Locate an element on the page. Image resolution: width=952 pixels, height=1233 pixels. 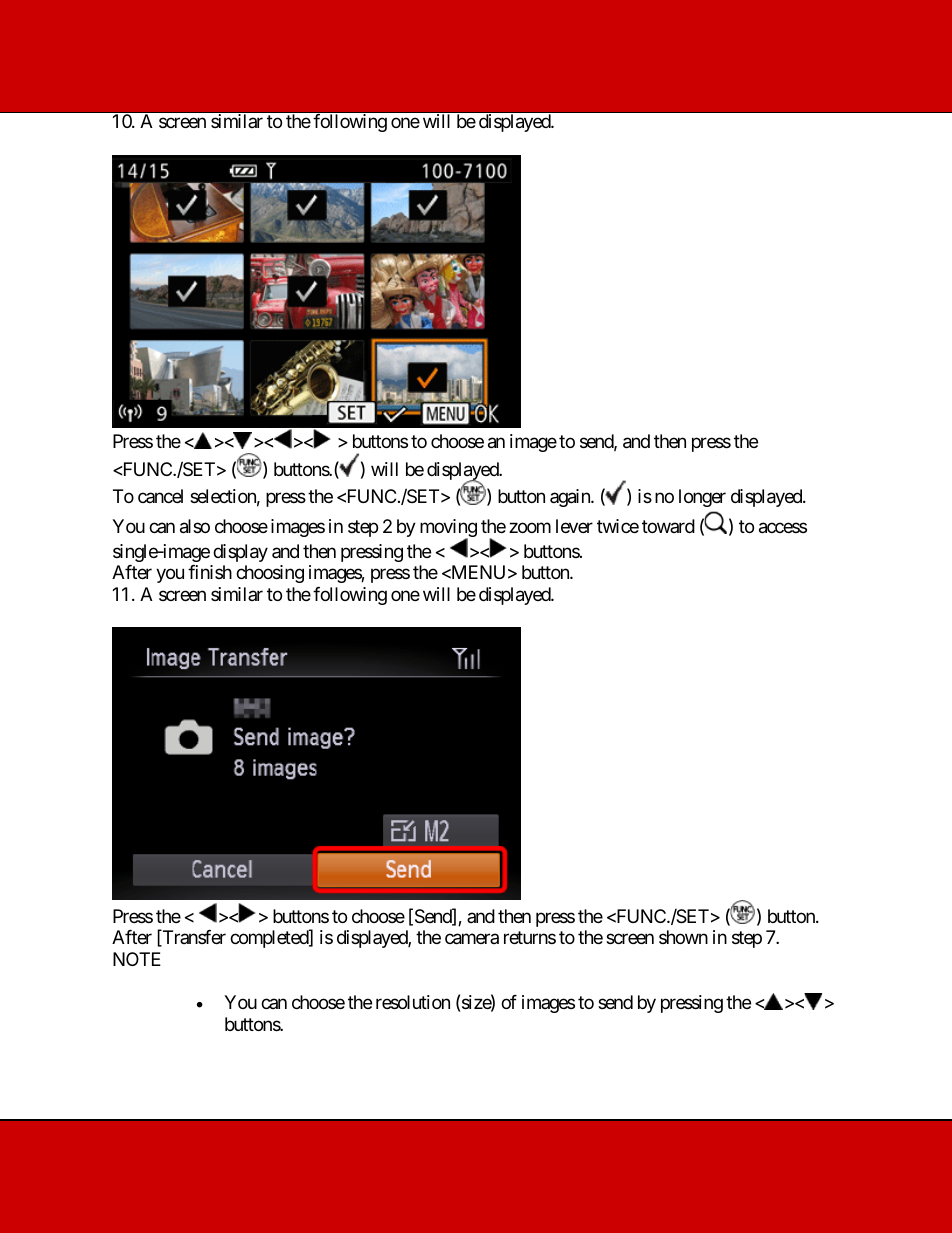
choosing is located at coordinates (270, 574).
